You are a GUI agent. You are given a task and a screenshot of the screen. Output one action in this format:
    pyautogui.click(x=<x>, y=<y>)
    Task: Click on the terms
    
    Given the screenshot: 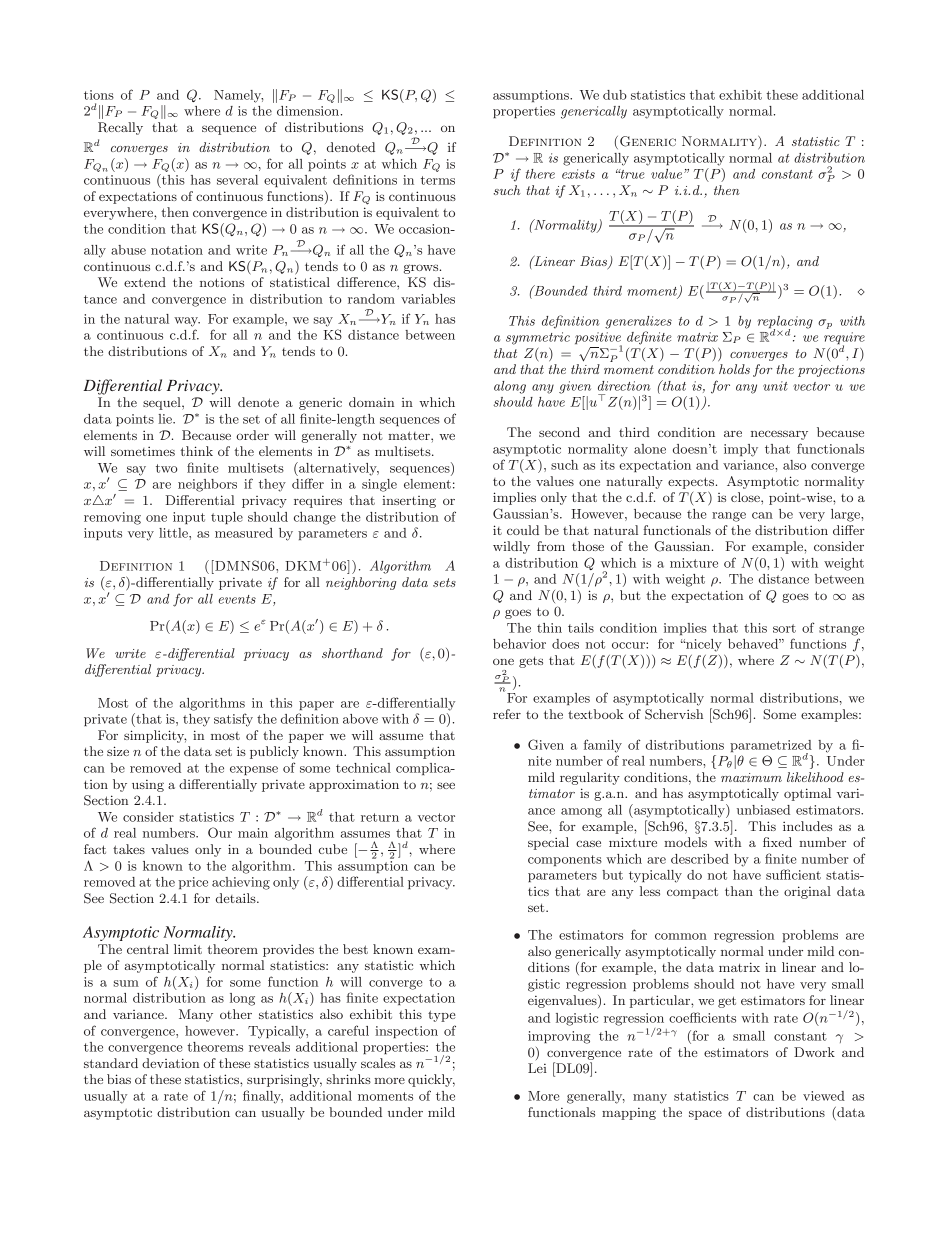 What is the action you would take?
    pyautogui.click(x=438, y=180)
